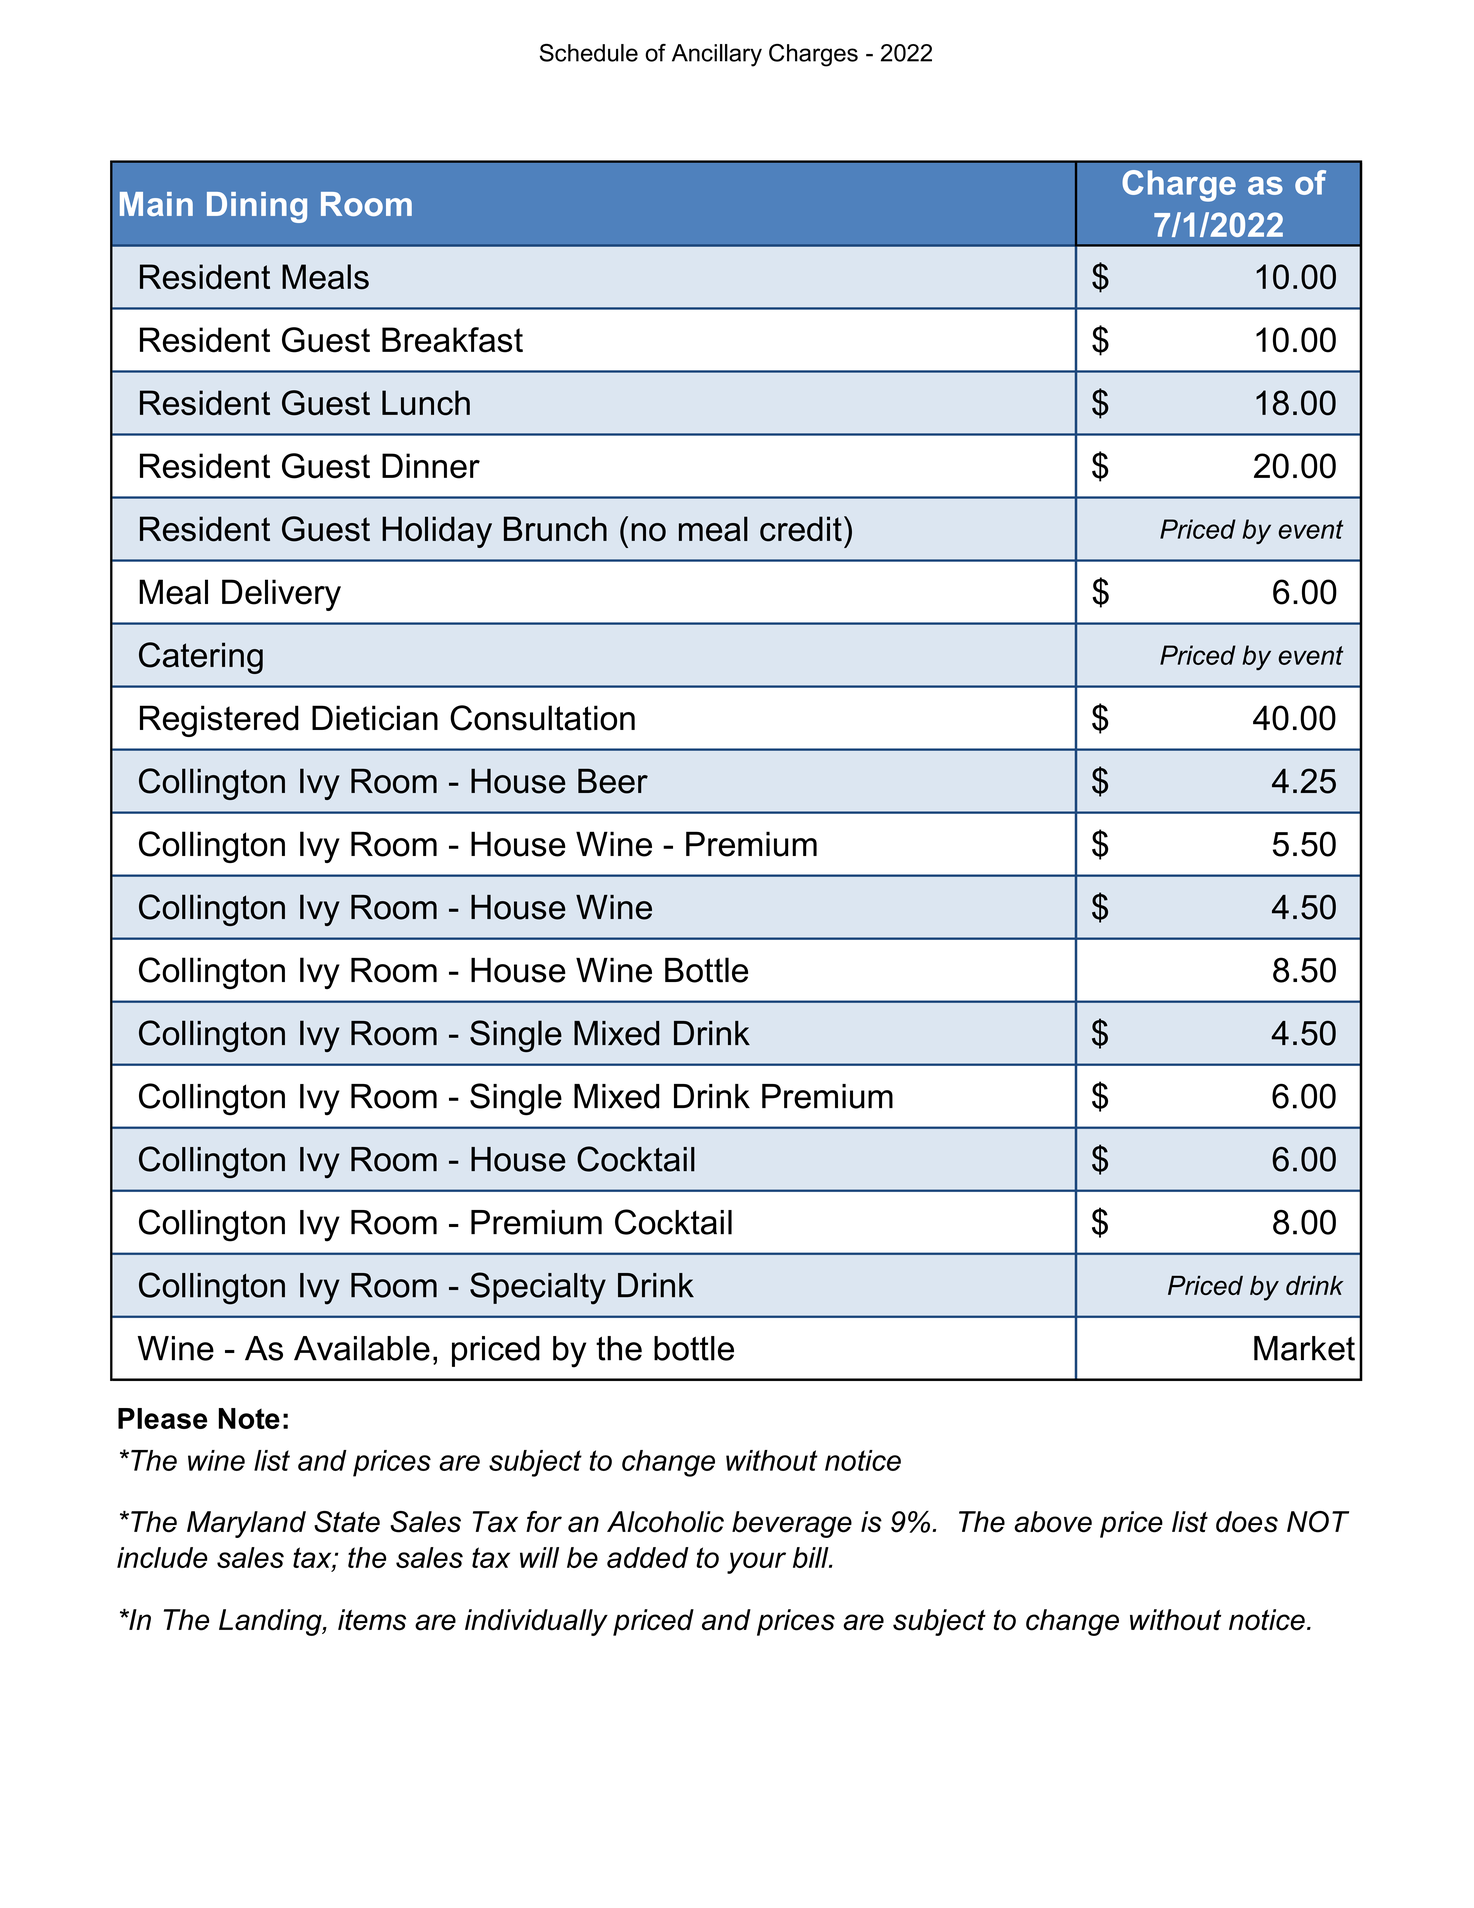 The image size is (1474, 1908). Describe the element at coordinates (246, 1524) in the screenshot. I see `Maryland` at that location.
